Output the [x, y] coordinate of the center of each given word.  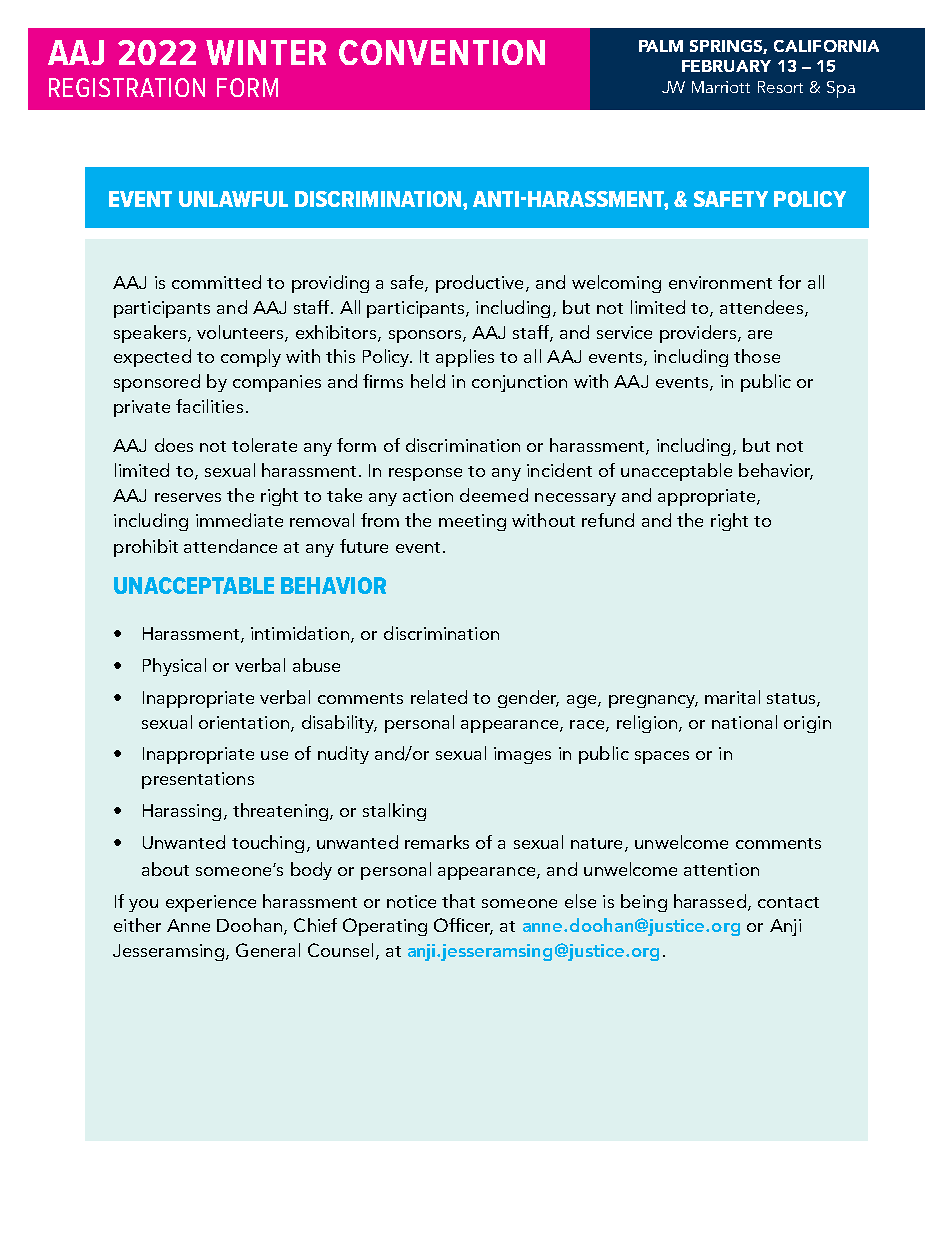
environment [720, 282]
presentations [198, 780]
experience [211, 903]
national [744, 722]
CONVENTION [442, 52]
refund [608, 520]
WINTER [266, 52]
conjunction [519, 383]
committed [216, 282]
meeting [472, 522]
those [757, 356]
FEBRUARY [726, 66]
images [522, 755]
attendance [230, 546]
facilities [209, 406]
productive [479, 284]
